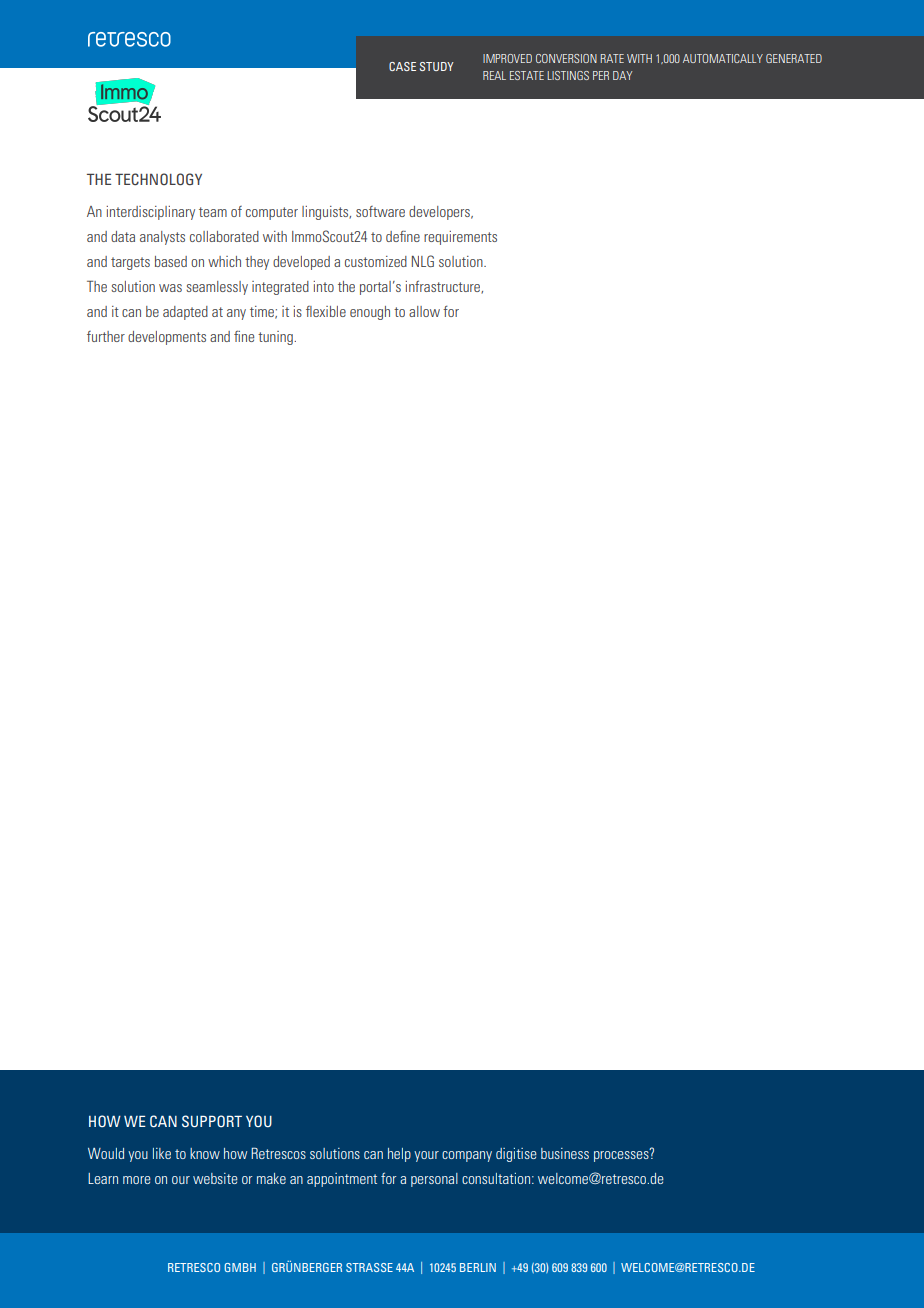  What do you see at coordinates (276, 338) in the screenshot?
I see `tuning` at bounding box center [276, 338].
